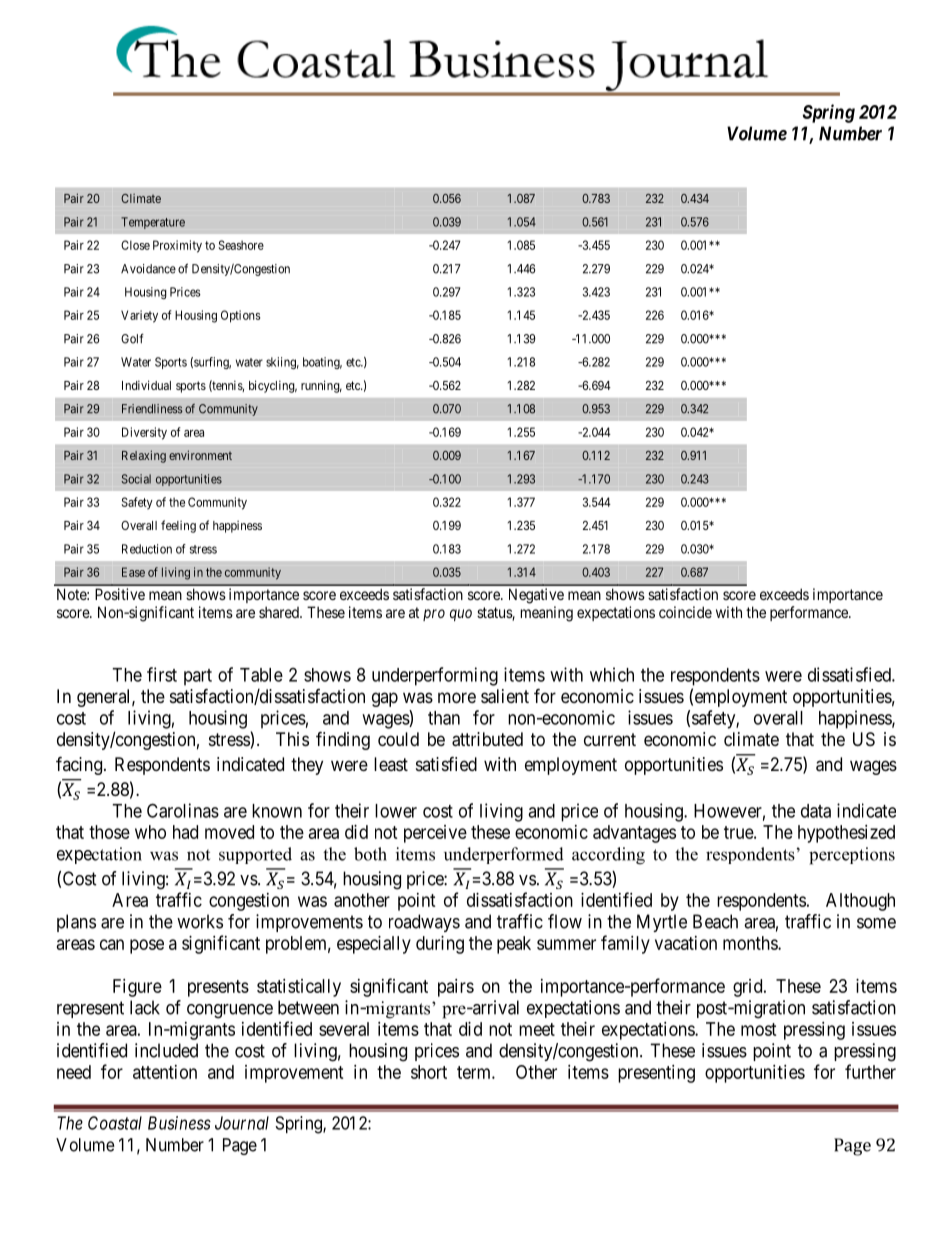  I want to click on coincide, so click(685, 612).
